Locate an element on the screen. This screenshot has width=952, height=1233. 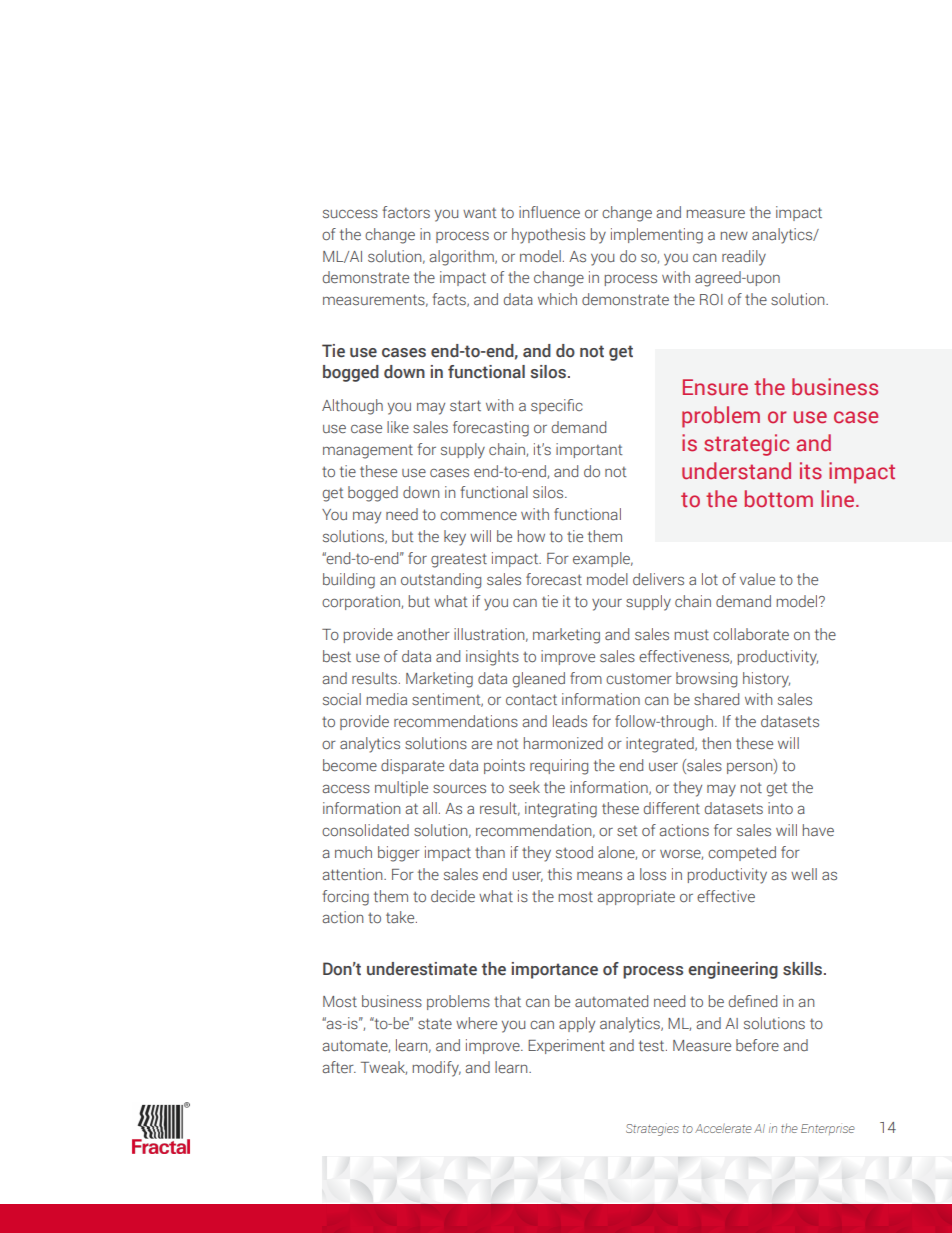
hypothesis is located at coordinates (548, 236).
